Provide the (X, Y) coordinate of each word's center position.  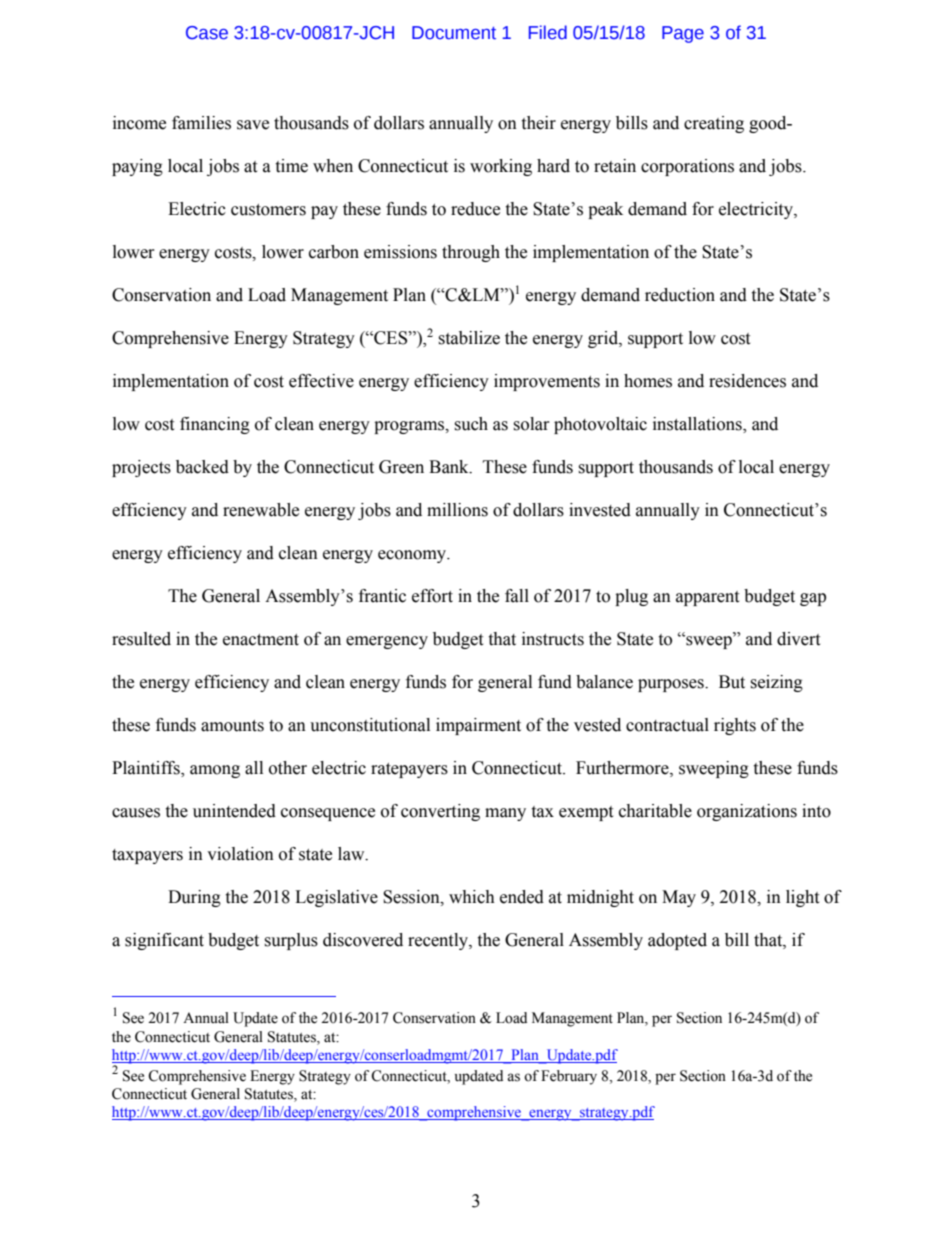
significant (164, 941)
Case (207, 33)
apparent (707, 598)
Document (454, 33)
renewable (261, 510)
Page (683, 34)
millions (457, 510)
